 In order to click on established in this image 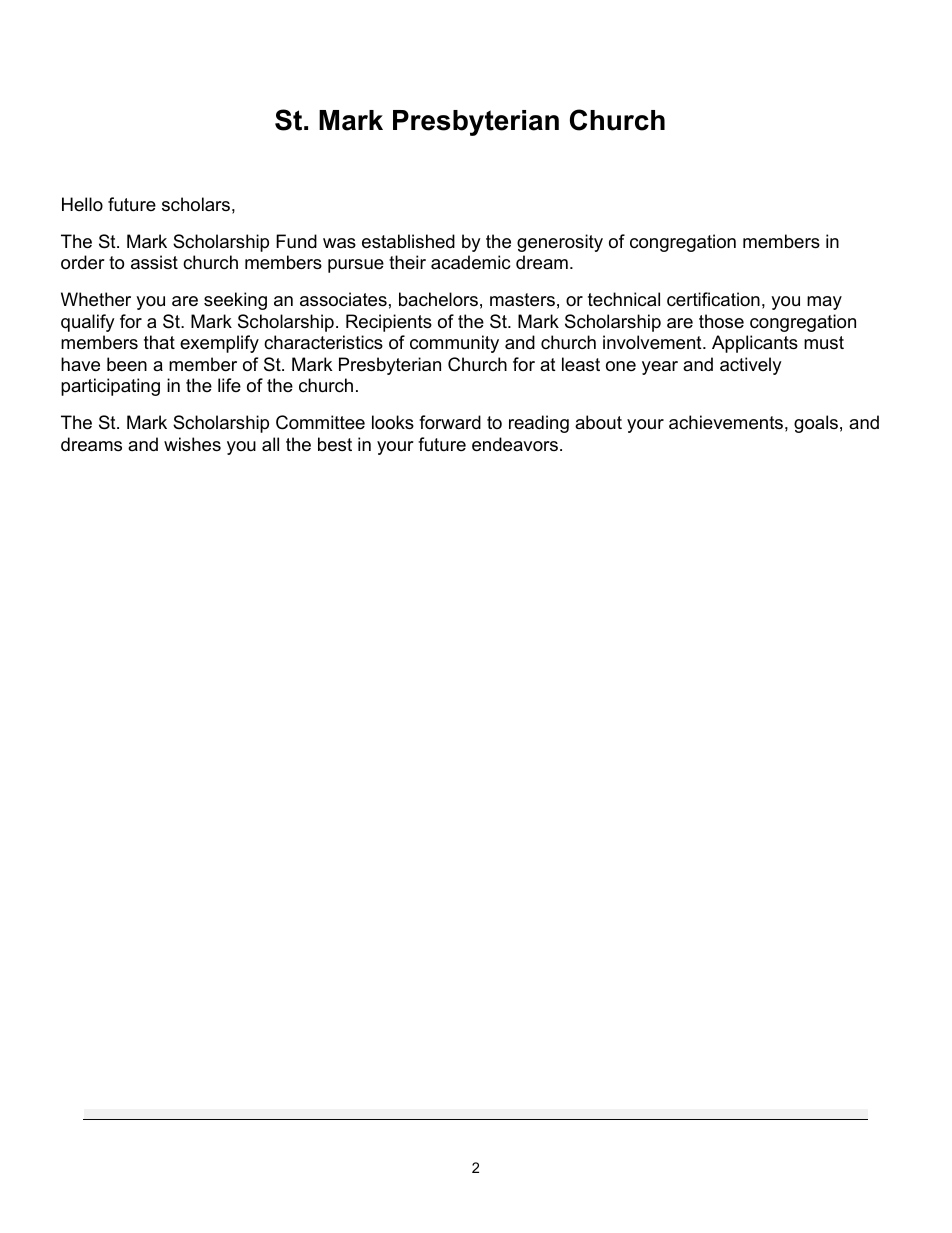, I will do `click(408, 241)`.
